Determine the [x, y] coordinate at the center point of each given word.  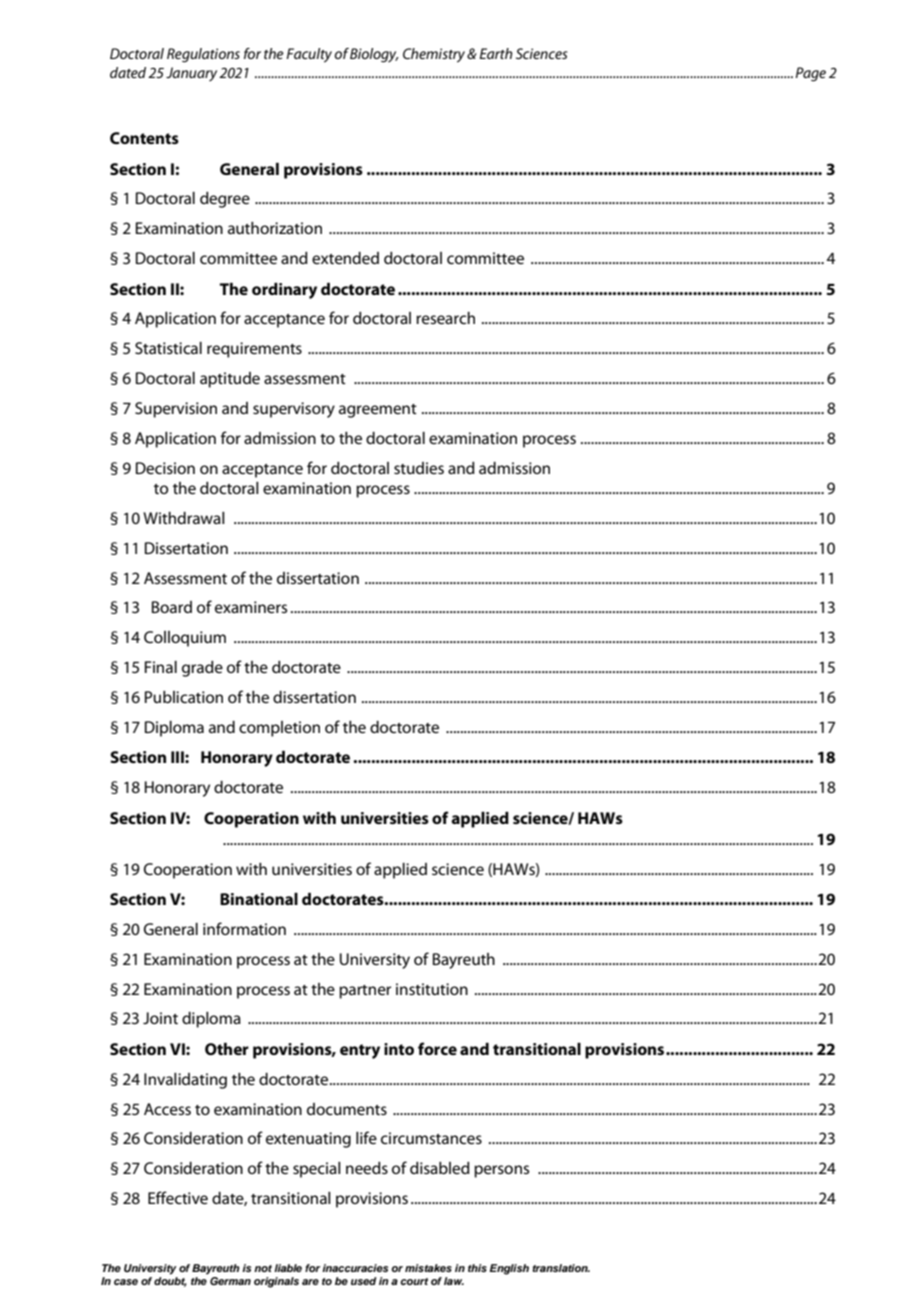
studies [419, 468]
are [310, 1282]
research [445, 318]
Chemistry [435, 55]
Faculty [309, 55]
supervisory [294, 410]
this [477, 1268]
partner [365, 992]
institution [432, 989]
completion [279, 729]
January [191, 74]
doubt [170, 1282]
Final [161, 667]
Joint [160, 1018]
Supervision [176, 410]
